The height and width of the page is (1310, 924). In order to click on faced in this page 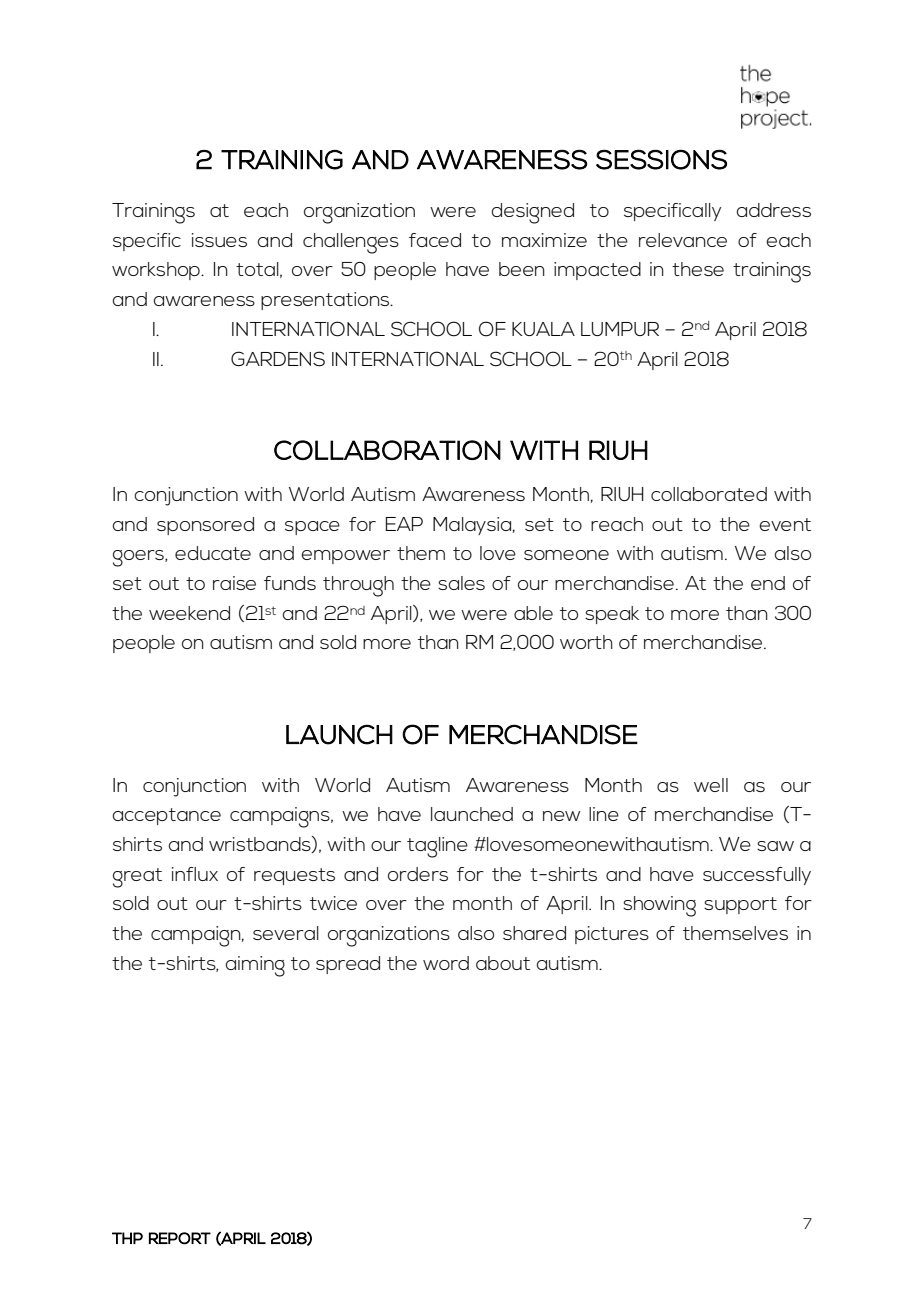, I will do `click(435, 240)`.
